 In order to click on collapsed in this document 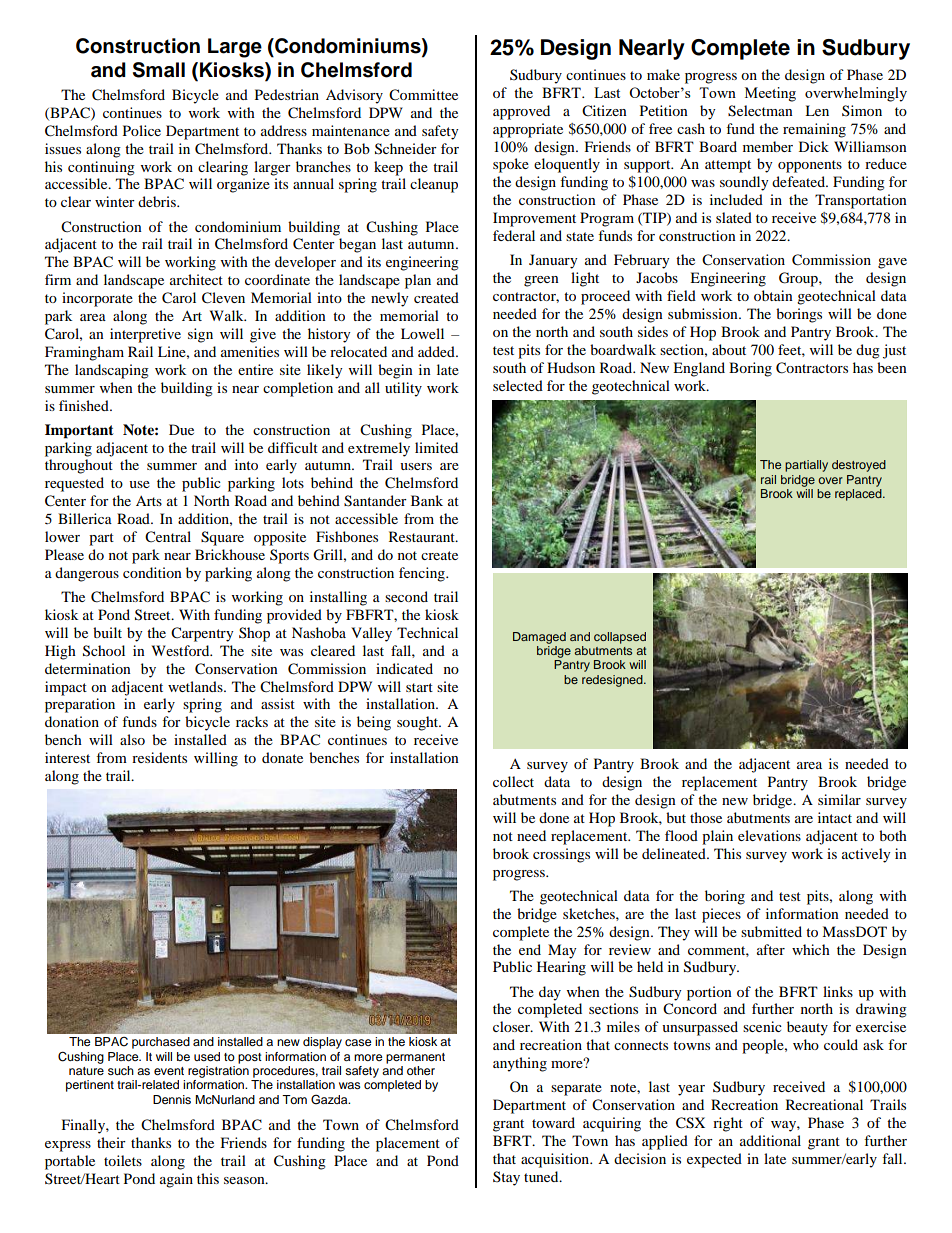, I will do `click(620, 638)`.
